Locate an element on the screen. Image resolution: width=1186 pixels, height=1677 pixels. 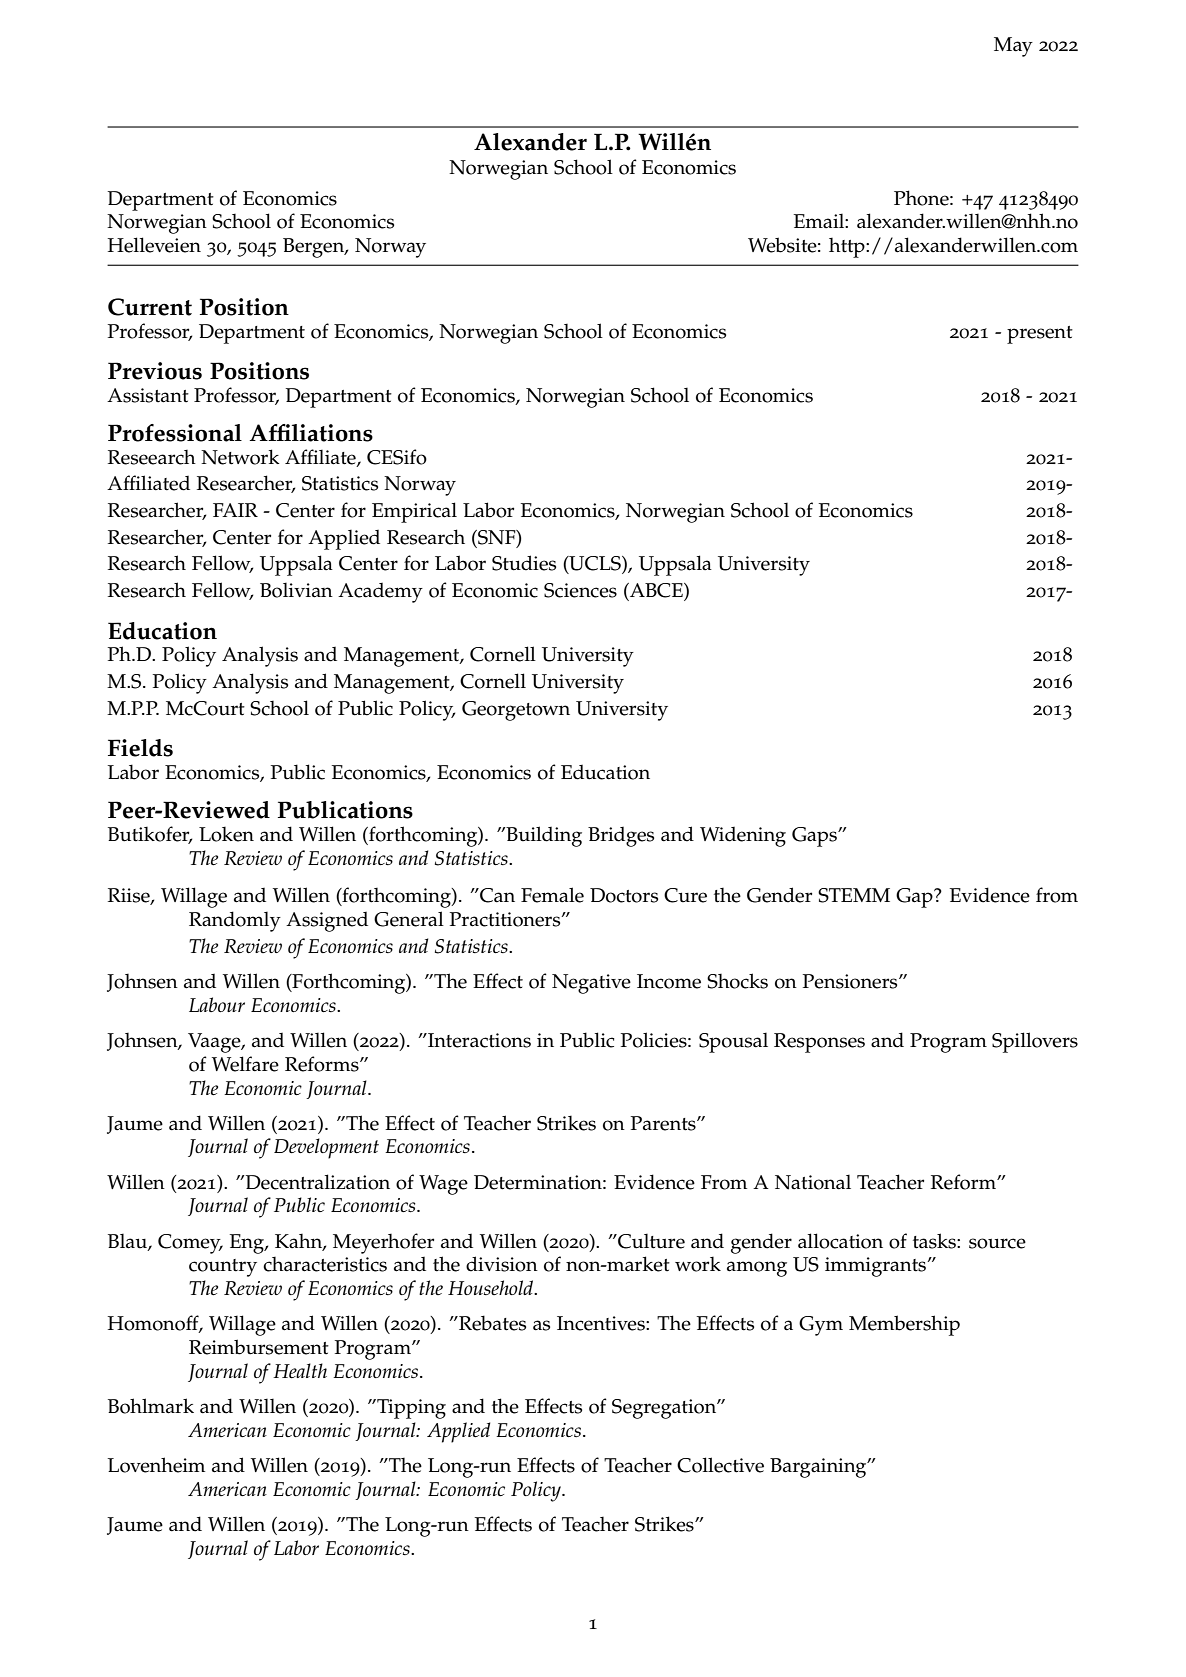
Gaps is located at coordinates (815, 837).
